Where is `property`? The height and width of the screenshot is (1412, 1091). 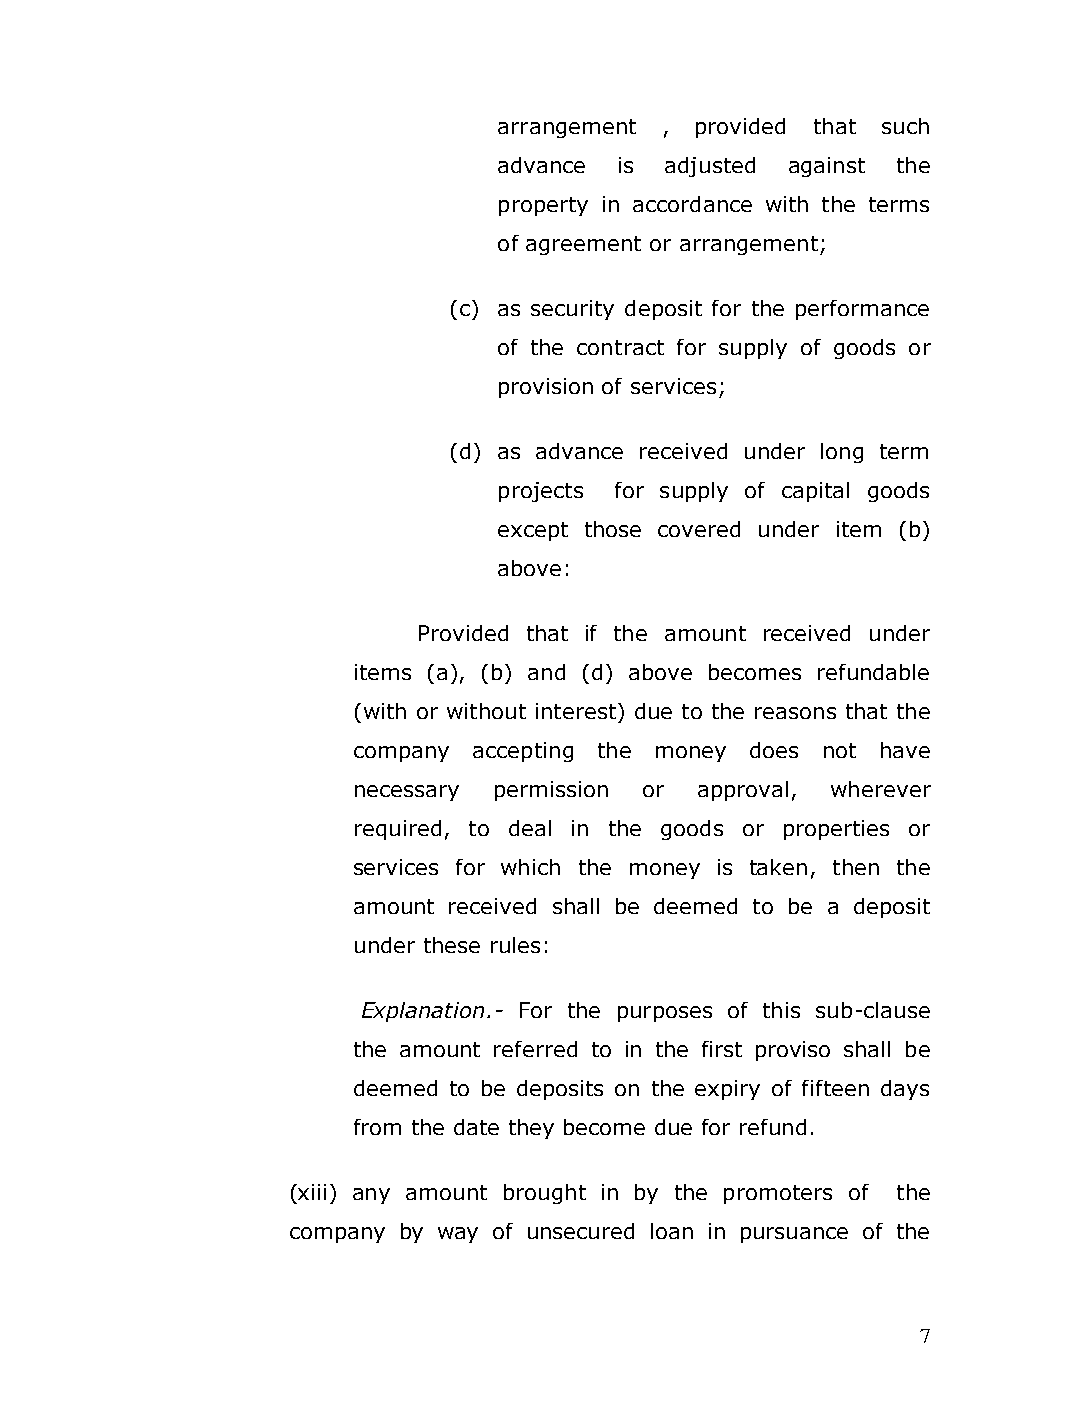 property is located at coordinates (543, 206).
